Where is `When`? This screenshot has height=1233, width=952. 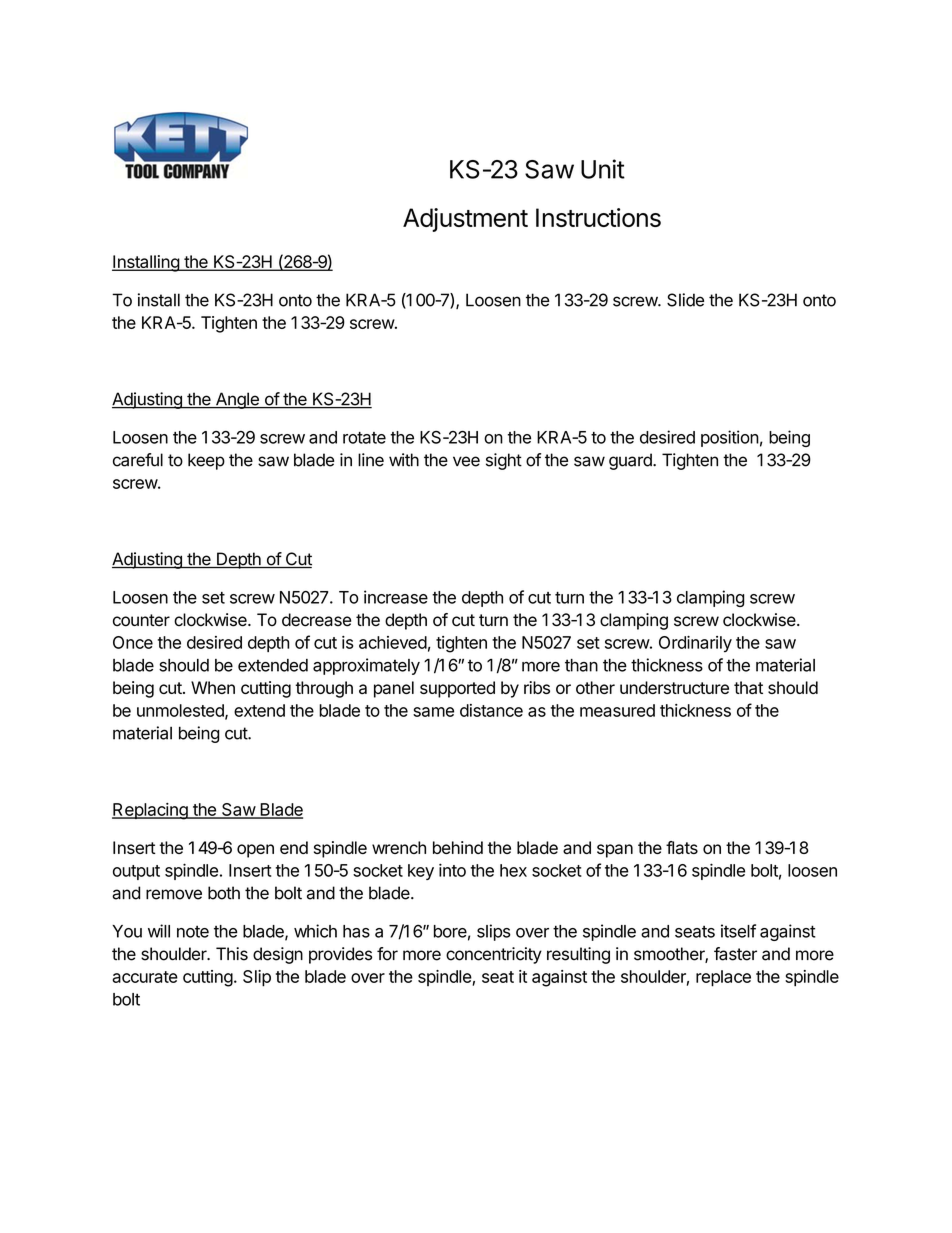 When is located at coordinates (213, 687).
